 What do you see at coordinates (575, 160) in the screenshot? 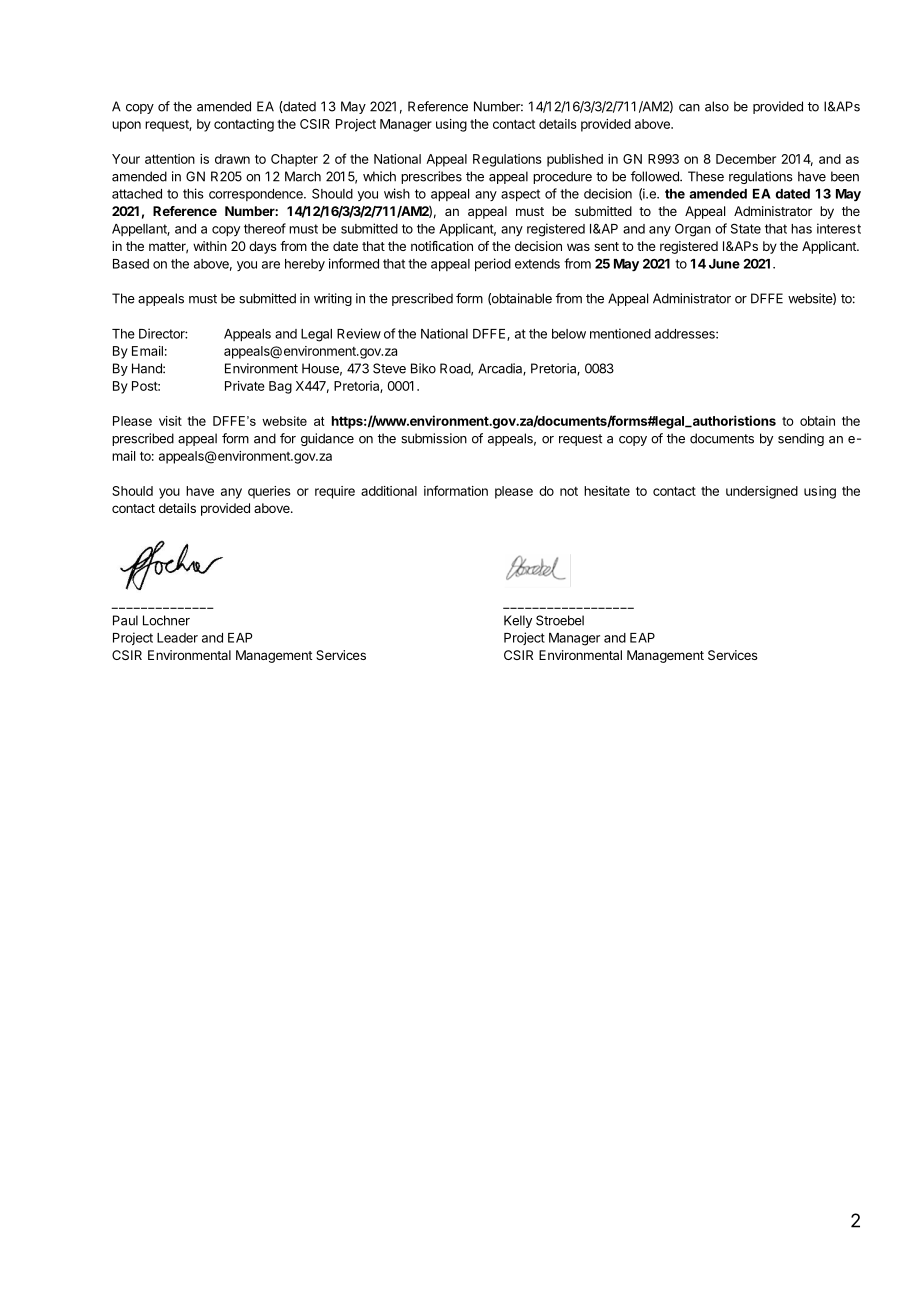
I see `published` at bounding box center [575, 160].
